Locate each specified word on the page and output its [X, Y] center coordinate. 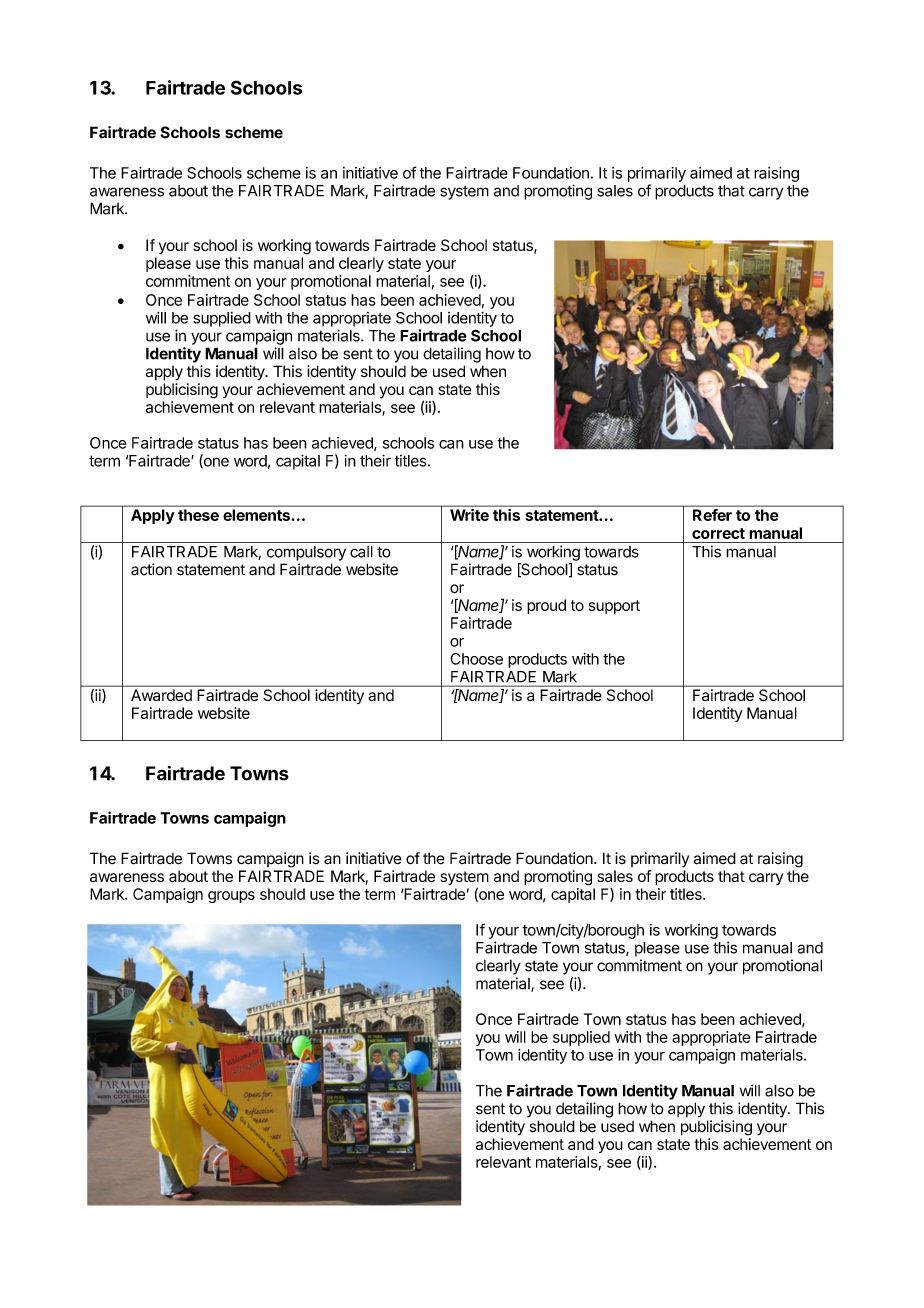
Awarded [161, 695]
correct [718, 533]
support [614, 607]
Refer [712, 515]
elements [256, 515]
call [361, 552]
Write [469, 515]
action [151, 569]
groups [231, 897]
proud [546, 606]
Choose [476, 659]
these [198, 515]
